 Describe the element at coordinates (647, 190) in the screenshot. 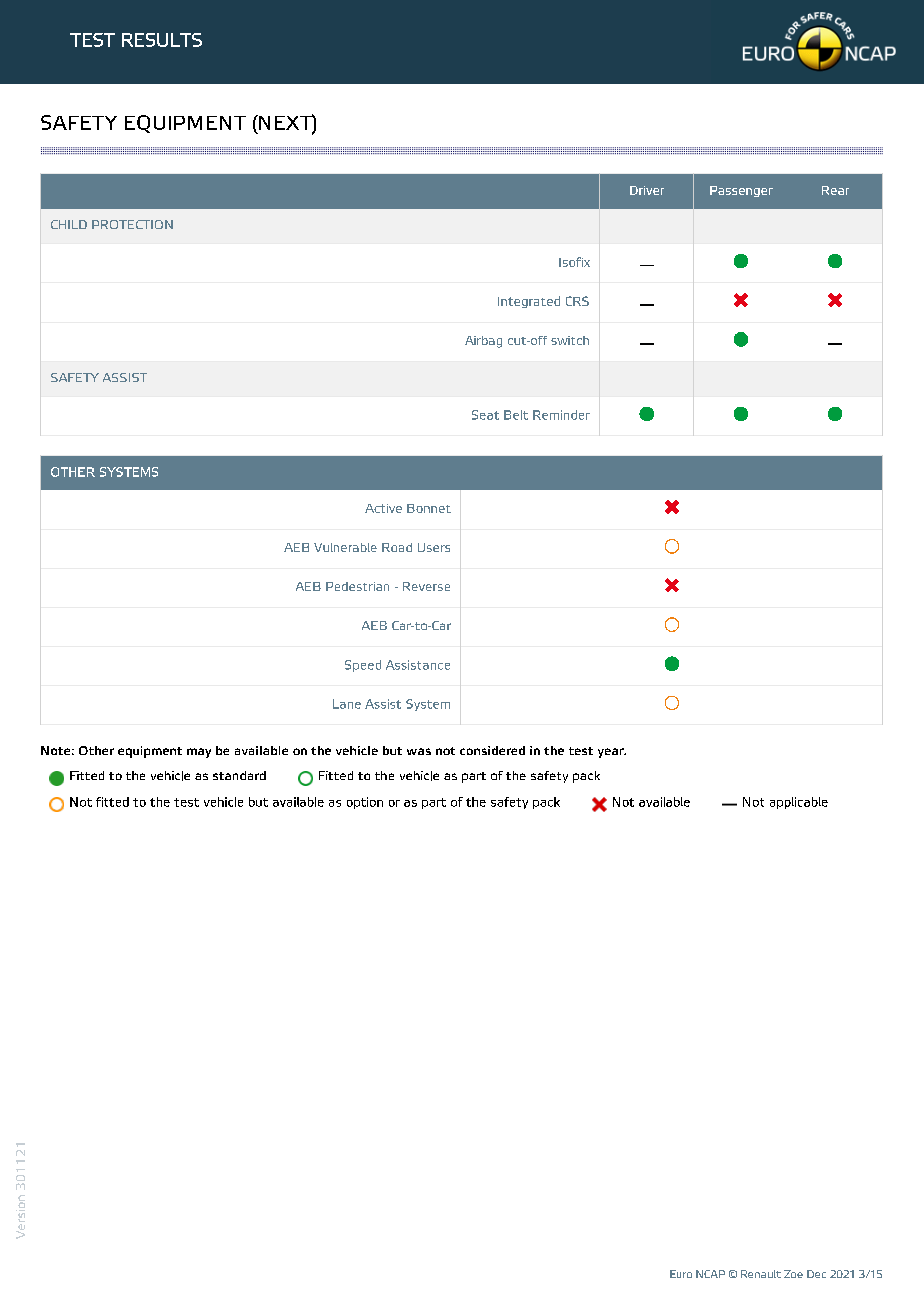

I see `Driver` at that location.
